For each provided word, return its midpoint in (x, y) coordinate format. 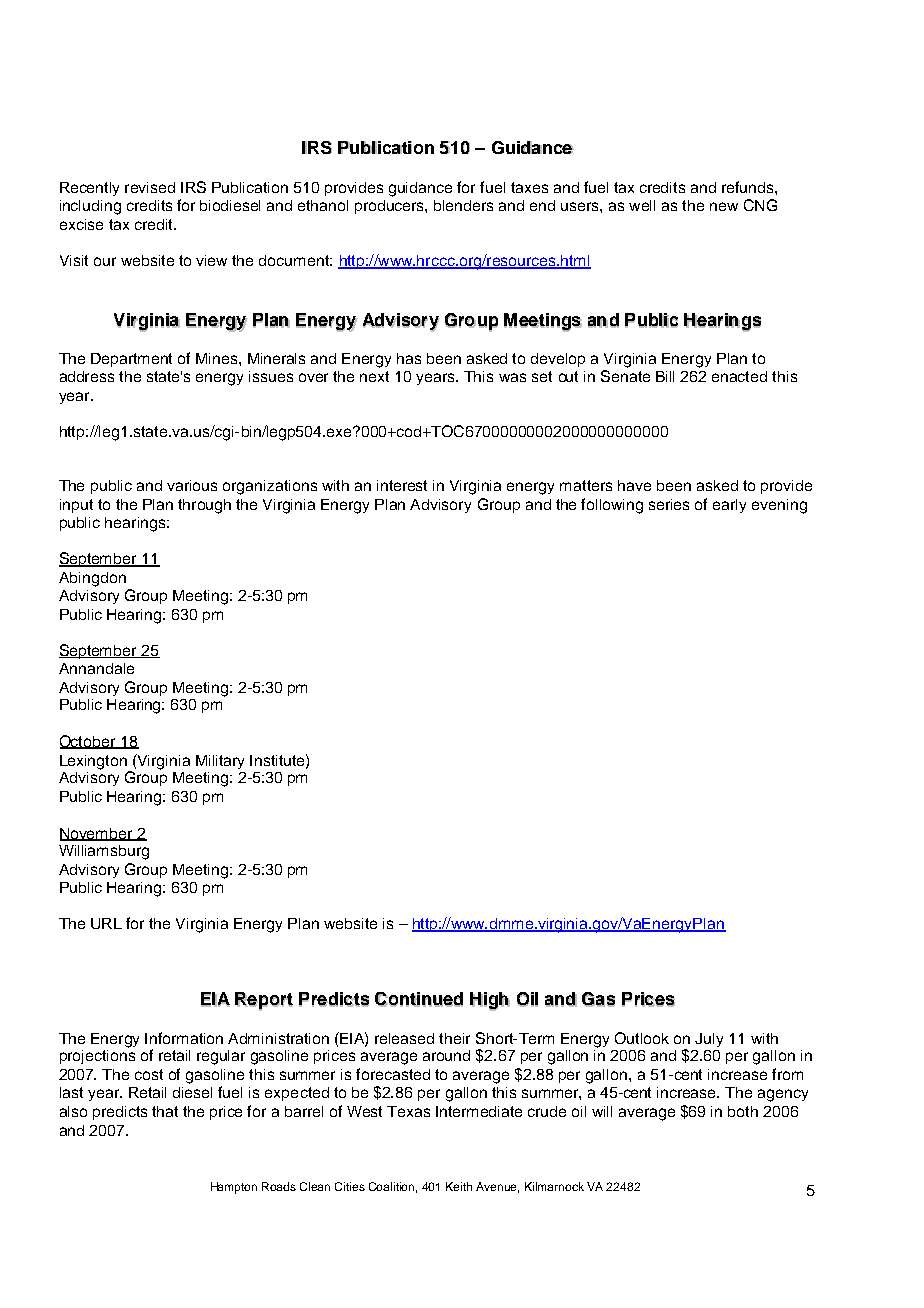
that (165, 1111)
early (729, 506)
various (192, 485)
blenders (463, 205)
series (669, 504)
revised (150, 187)
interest (402, 485)
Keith (459, 1186)
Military (220, 762)
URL (106, 923)
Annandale (96, 668)
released (404, 1038)
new (724, 206)
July (709, 1040)
